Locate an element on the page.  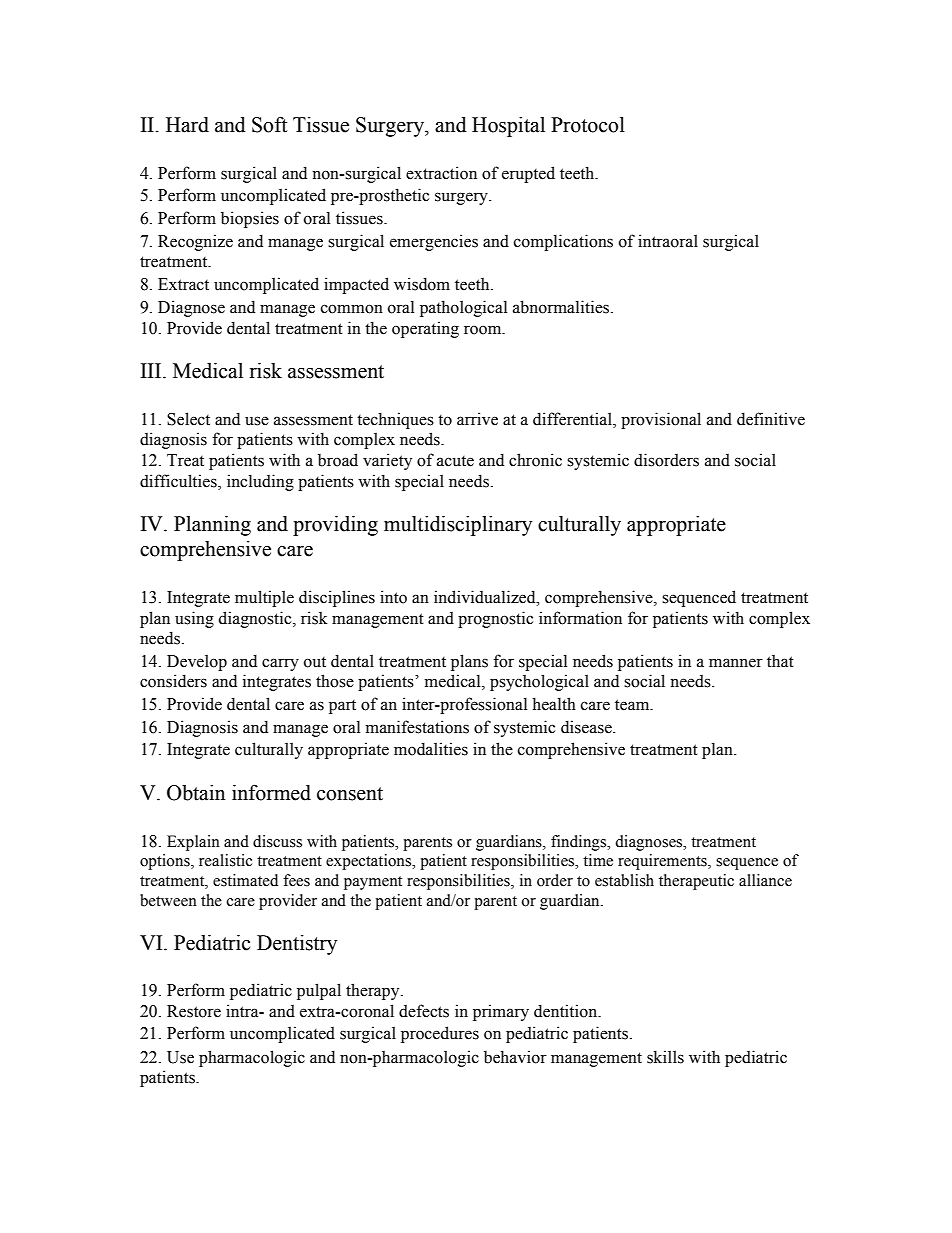
manner is located at coordinates (736, 663).
